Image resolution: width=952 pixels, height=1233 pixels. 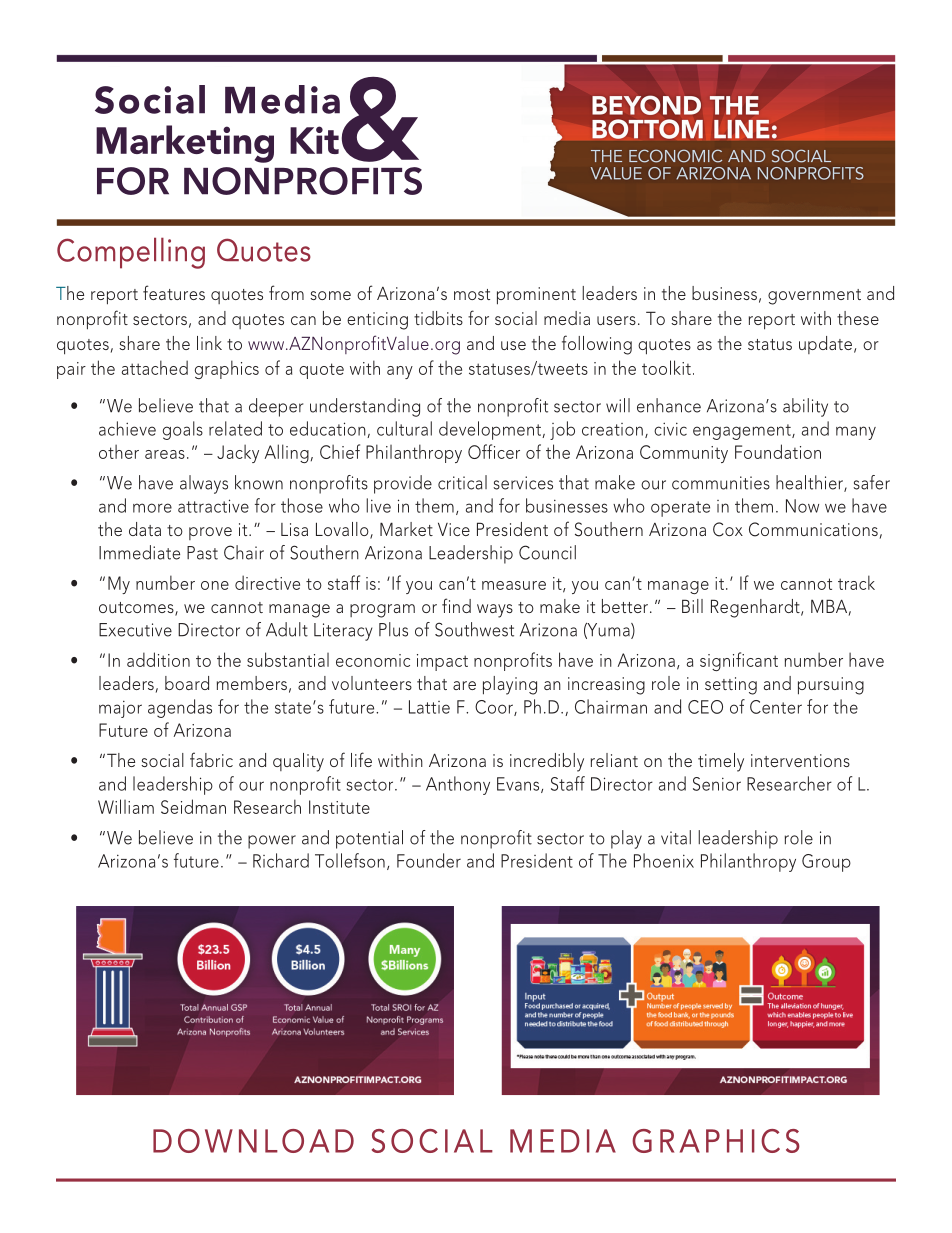 What do you see at coordinates (776, 707) in the screenshot?
I see `Center` at bounding box center [776, 707].
